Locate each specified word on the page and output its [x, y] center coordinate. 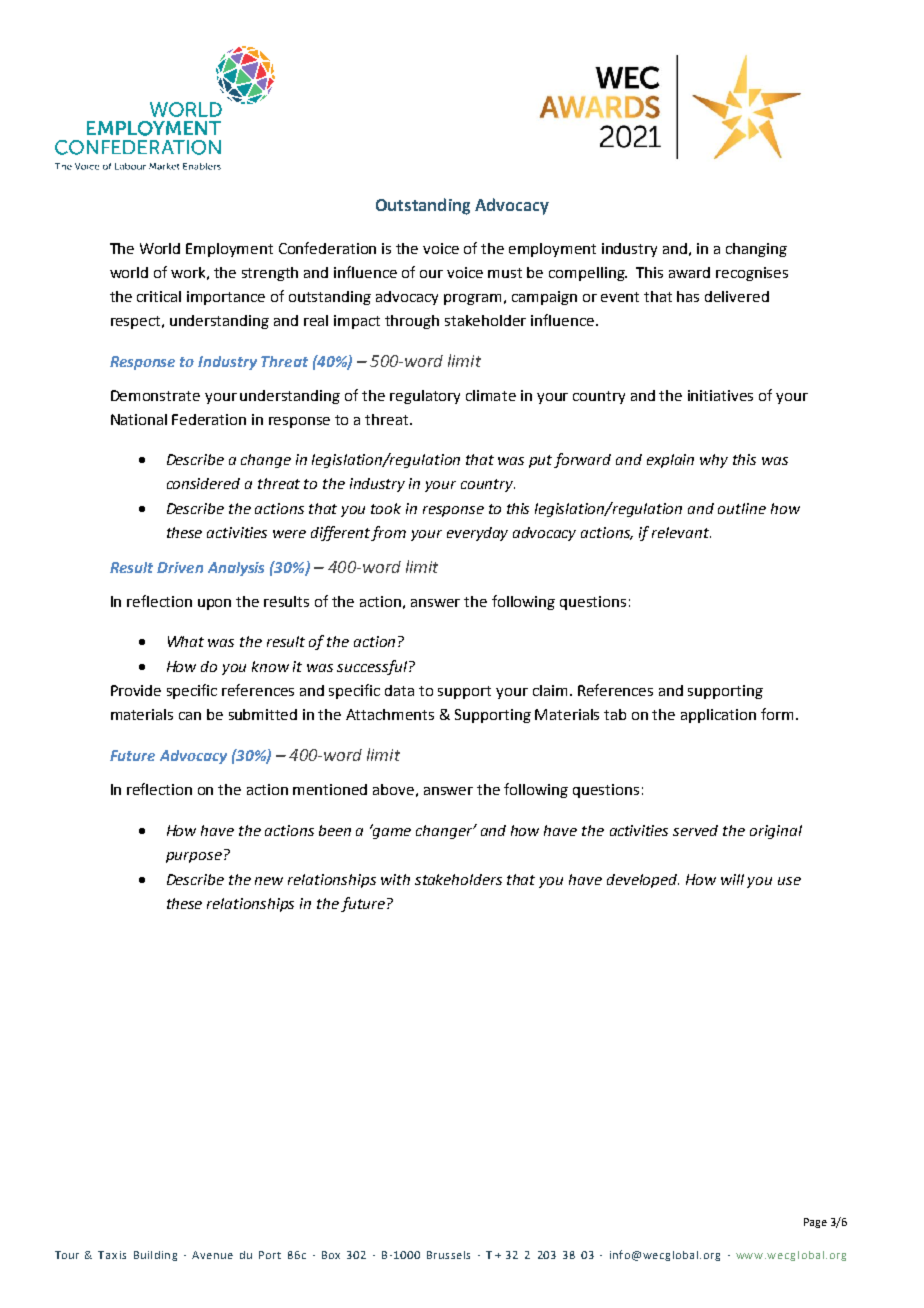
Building [155, 1256]
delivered [737, 296]
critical [159, 296]
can [190, 716]
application [718, 716]
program [472, 299]
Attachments [390, 714]
